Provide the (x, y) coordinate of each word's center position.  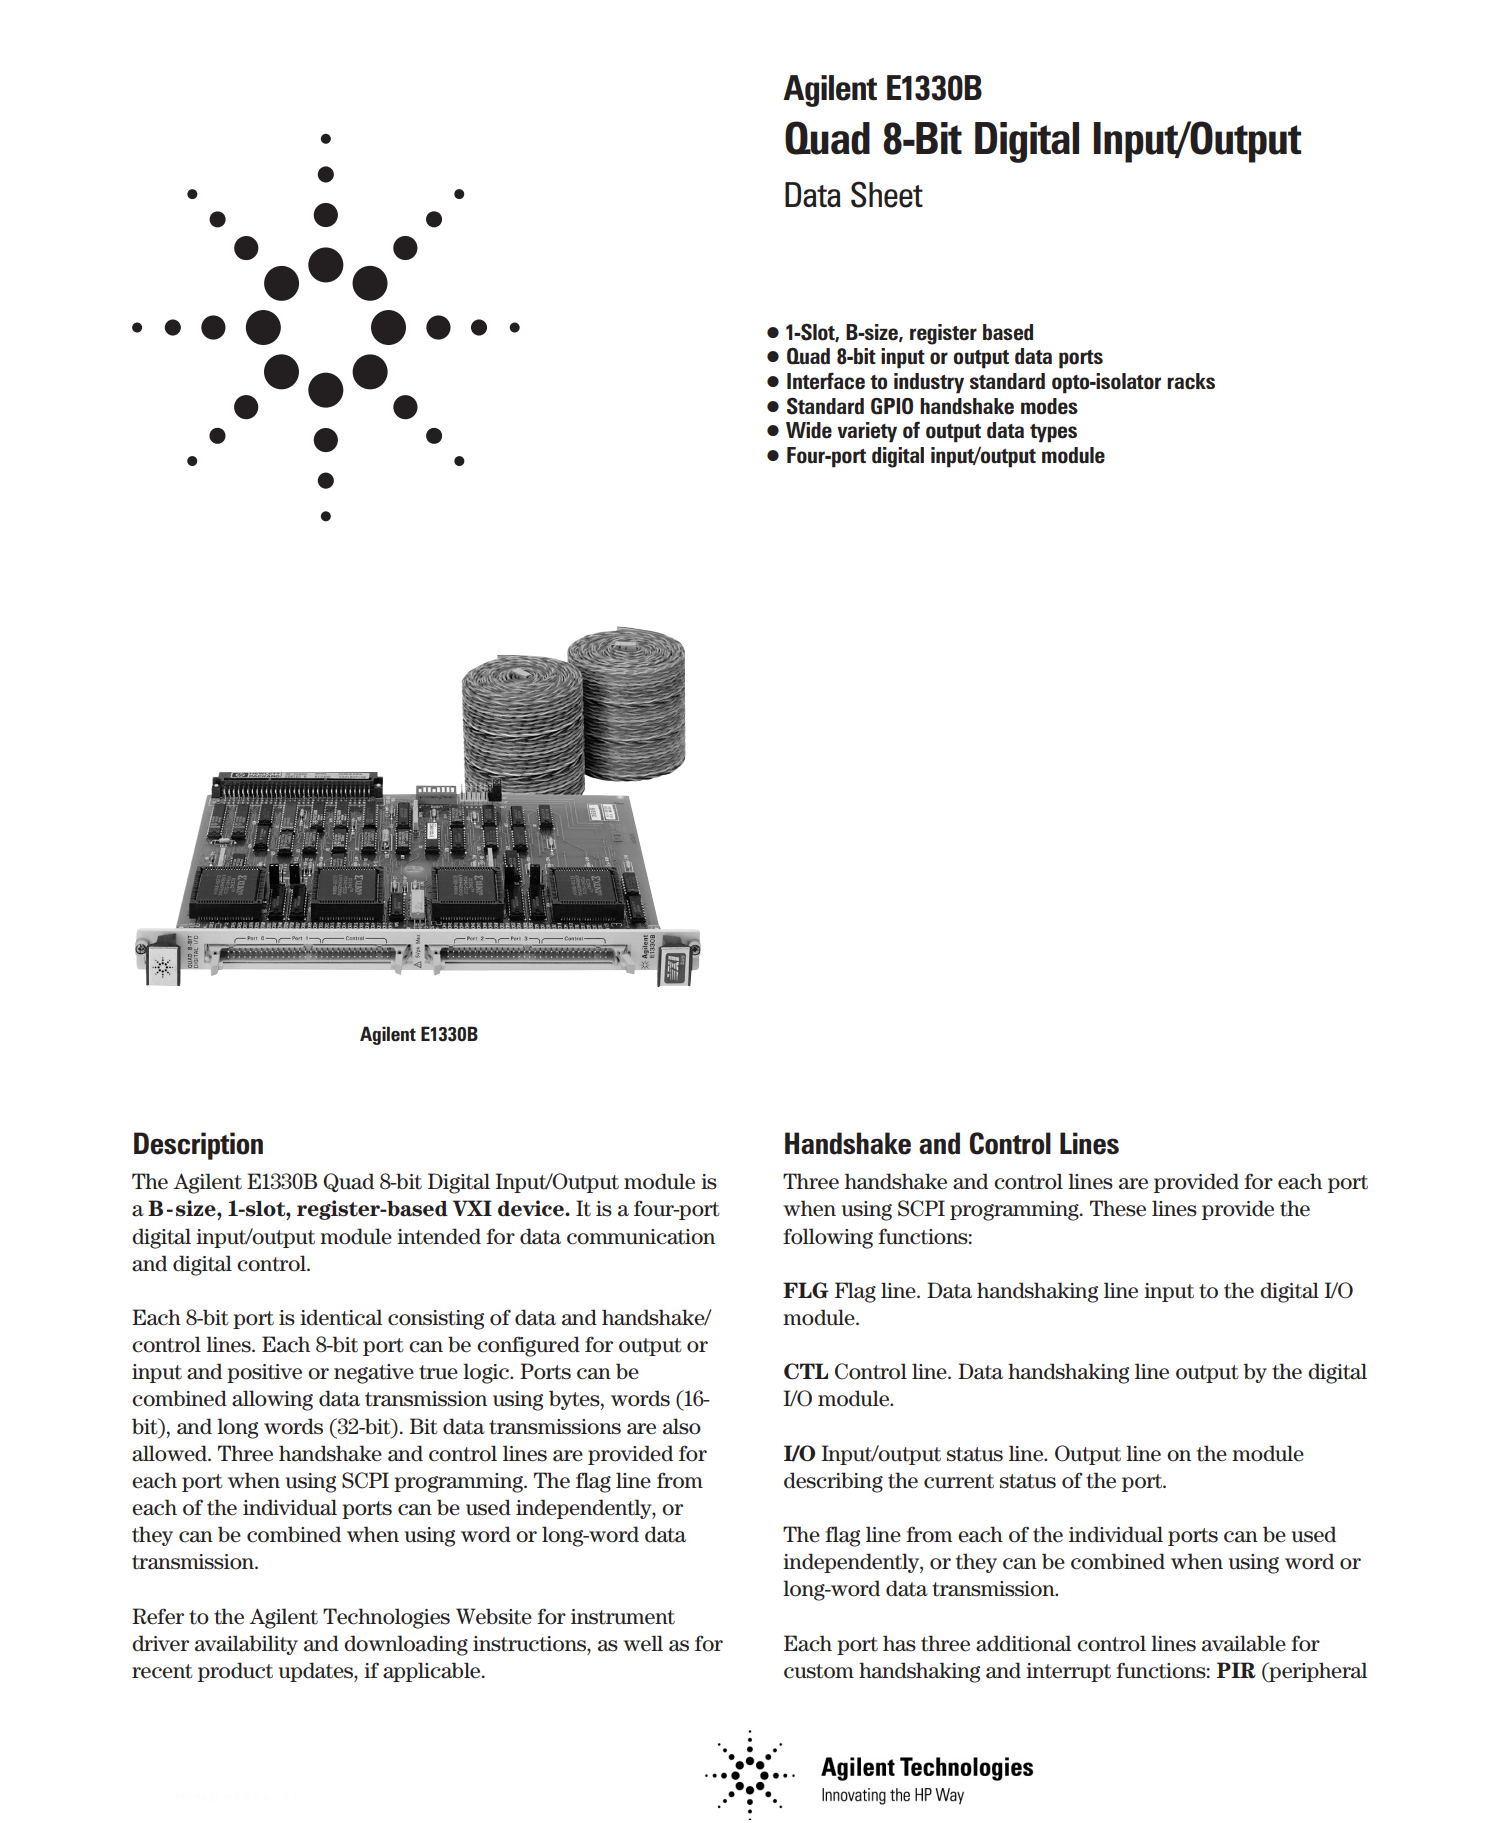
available (1244, 1643)
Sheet (887, 194)
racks (1191, 381)
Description (198, 1146)
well (643, 1643)
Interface (826, 381)
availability (246, 1645)
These (1118, 1208)
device (532, 1208)
